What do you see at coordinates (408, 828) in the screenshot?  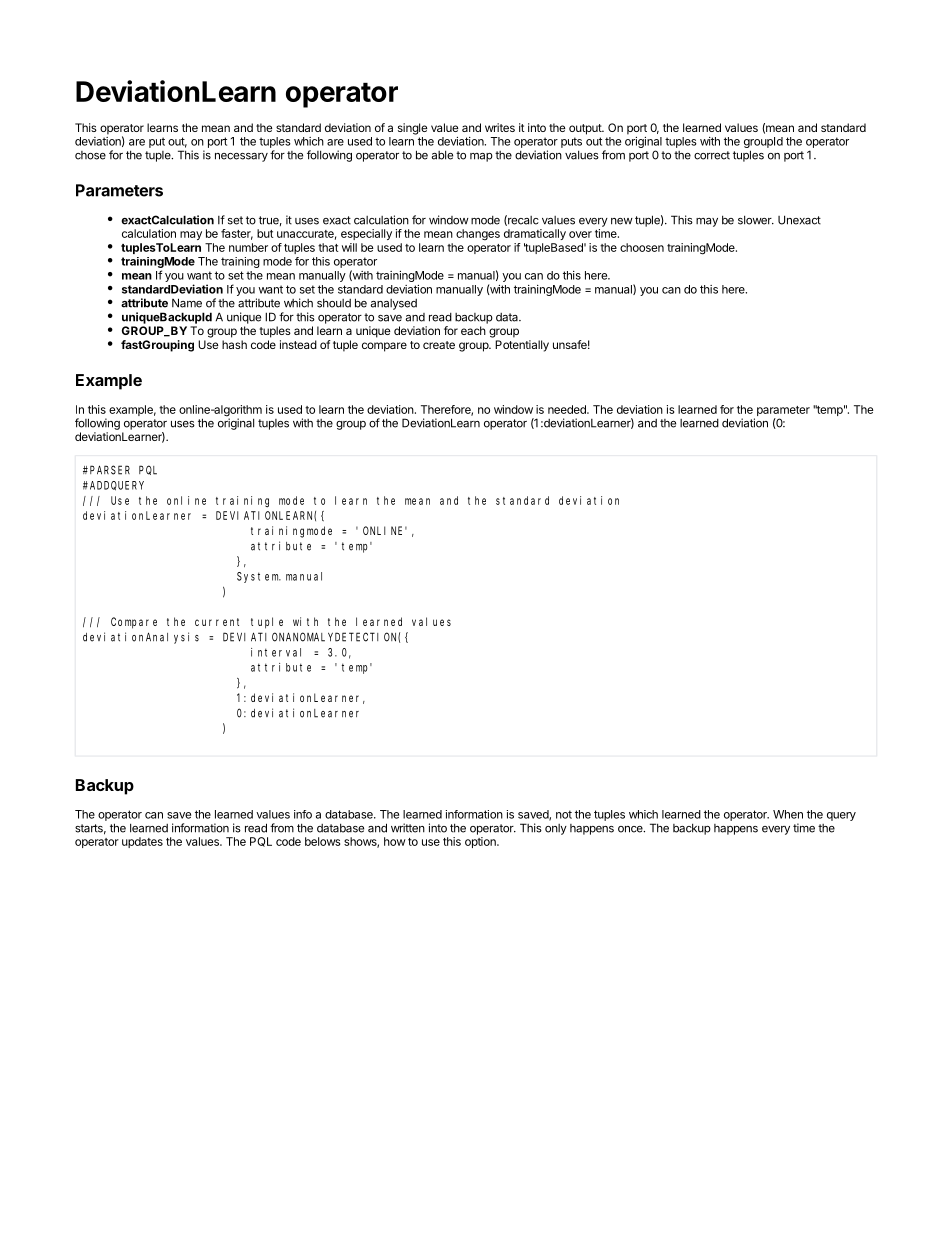 I see `written` at bounding box center [408, 828].
